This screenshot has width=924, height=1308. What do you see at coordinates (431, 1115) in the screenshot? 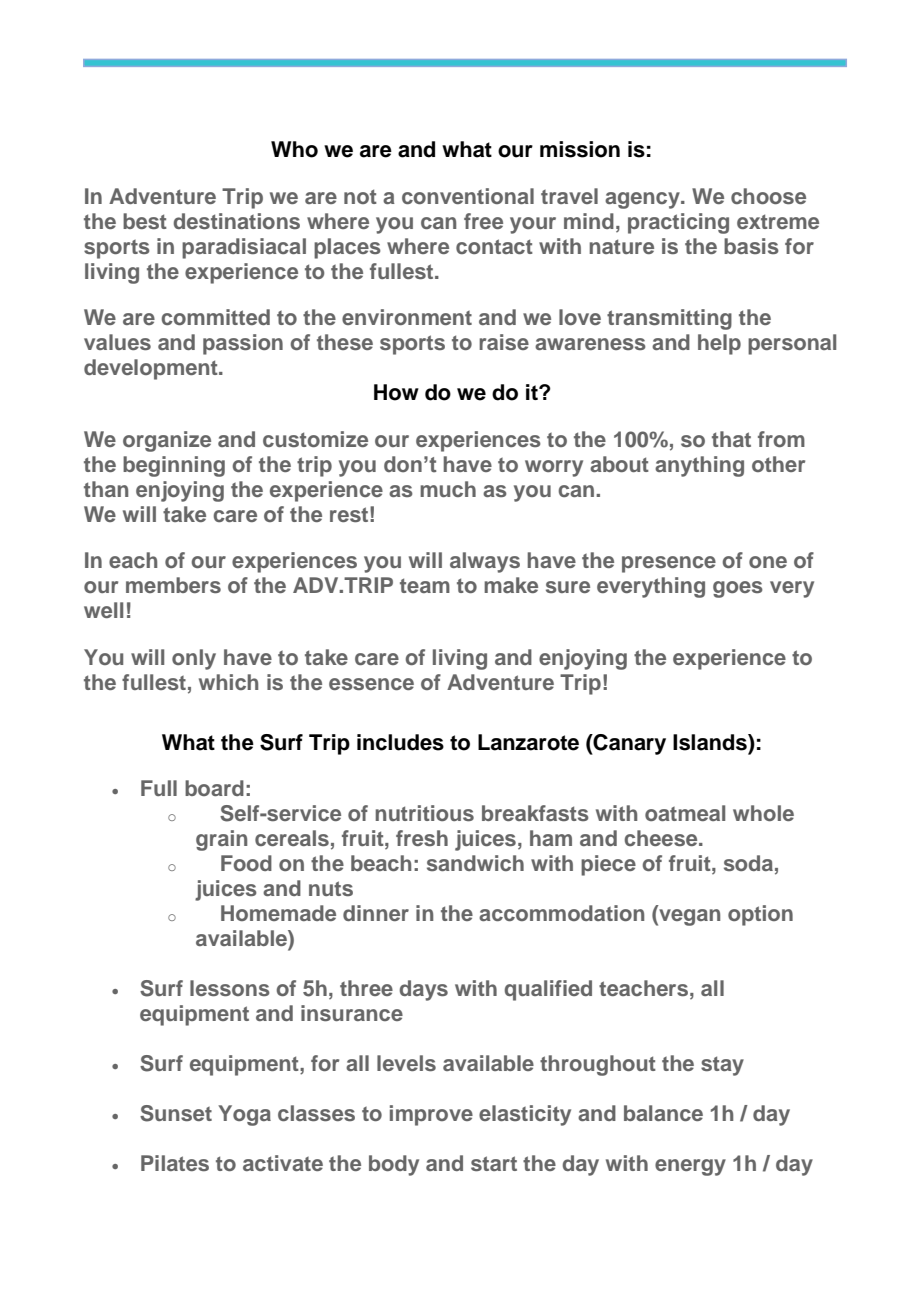
I see `improve` at bounding box center [431, 1115].
